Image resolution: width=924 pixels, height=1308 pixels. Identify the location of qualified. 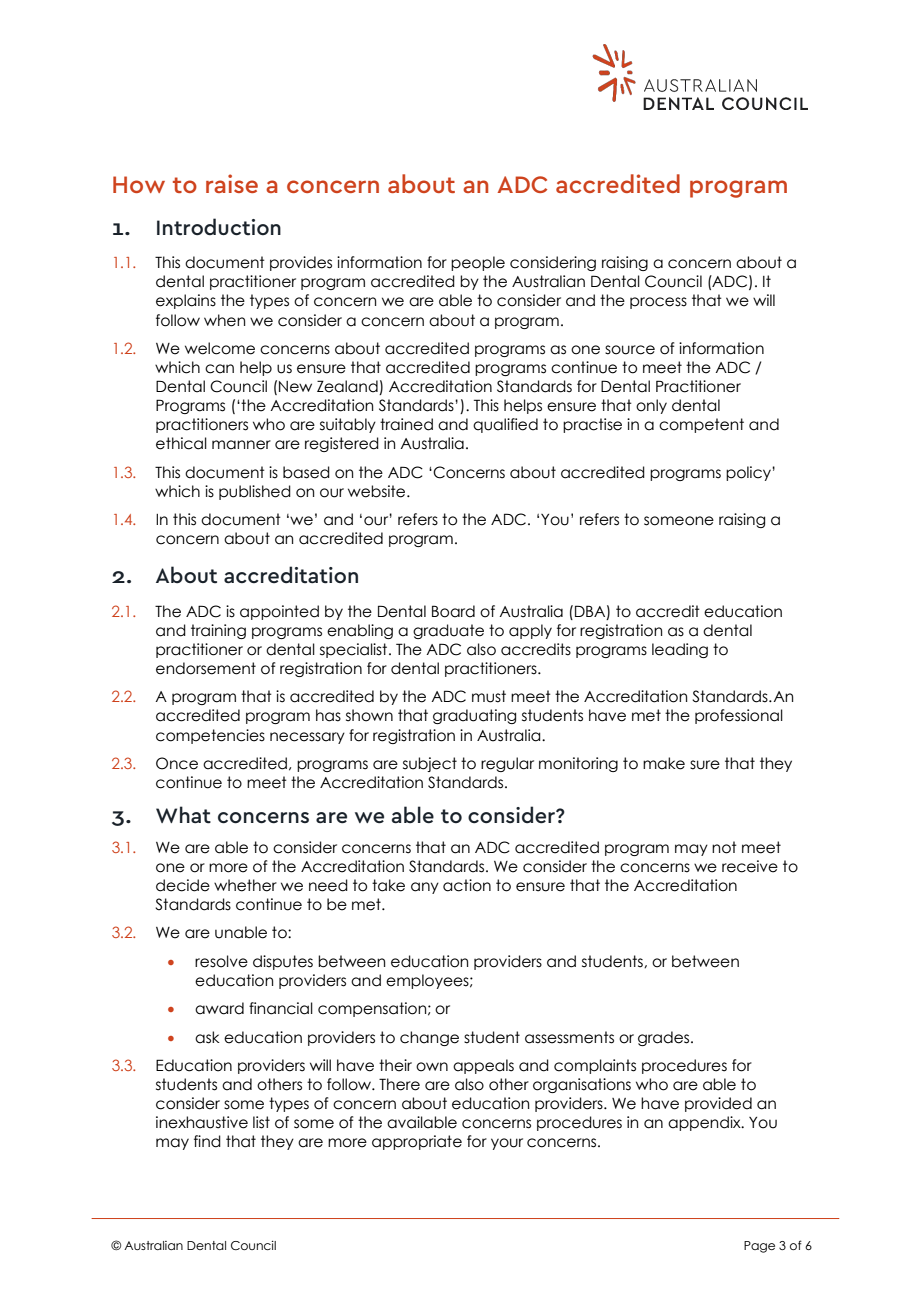
(505, 425).
